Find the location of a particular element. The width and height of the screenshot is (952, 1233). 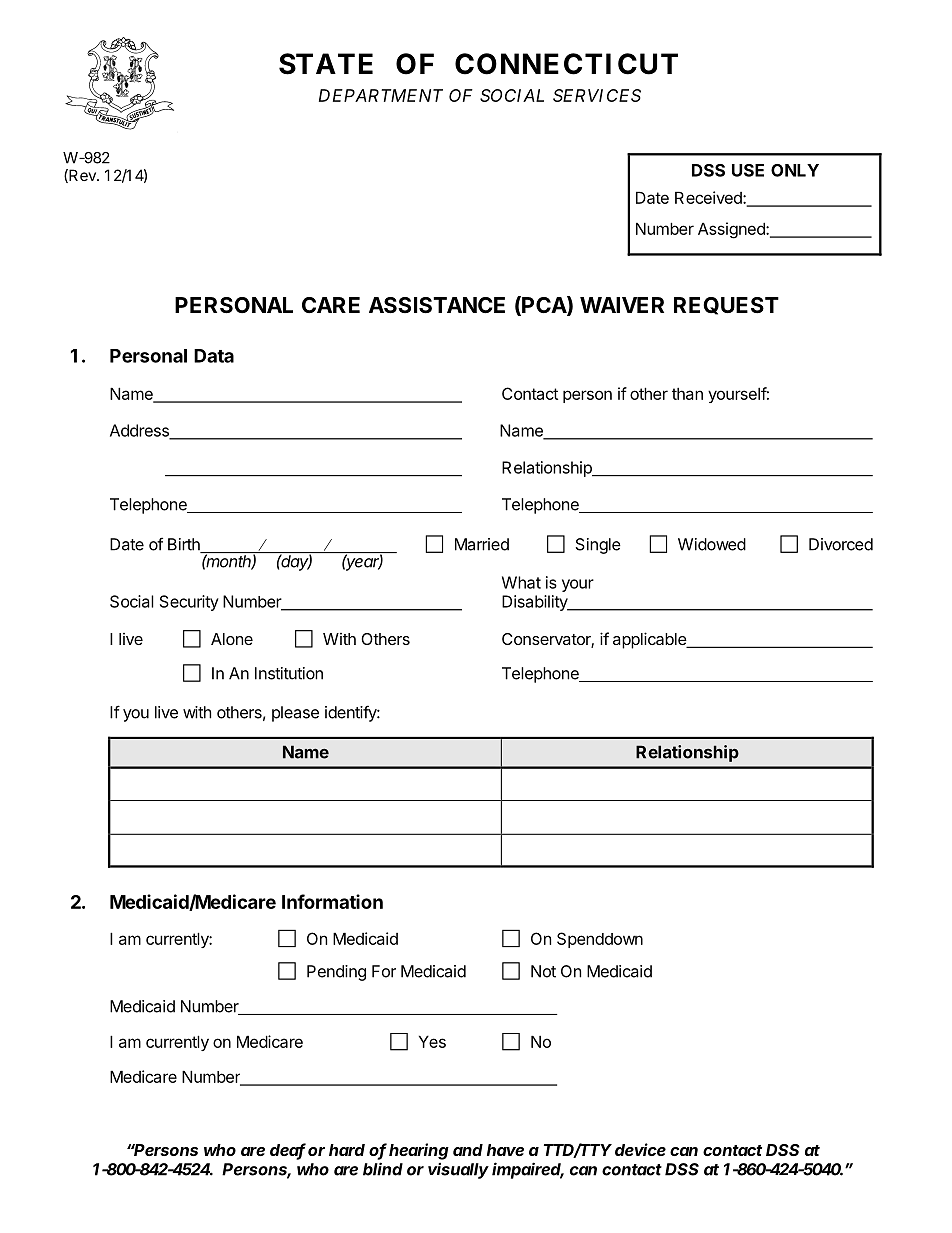

USE is located at coordinates (748, 170).
